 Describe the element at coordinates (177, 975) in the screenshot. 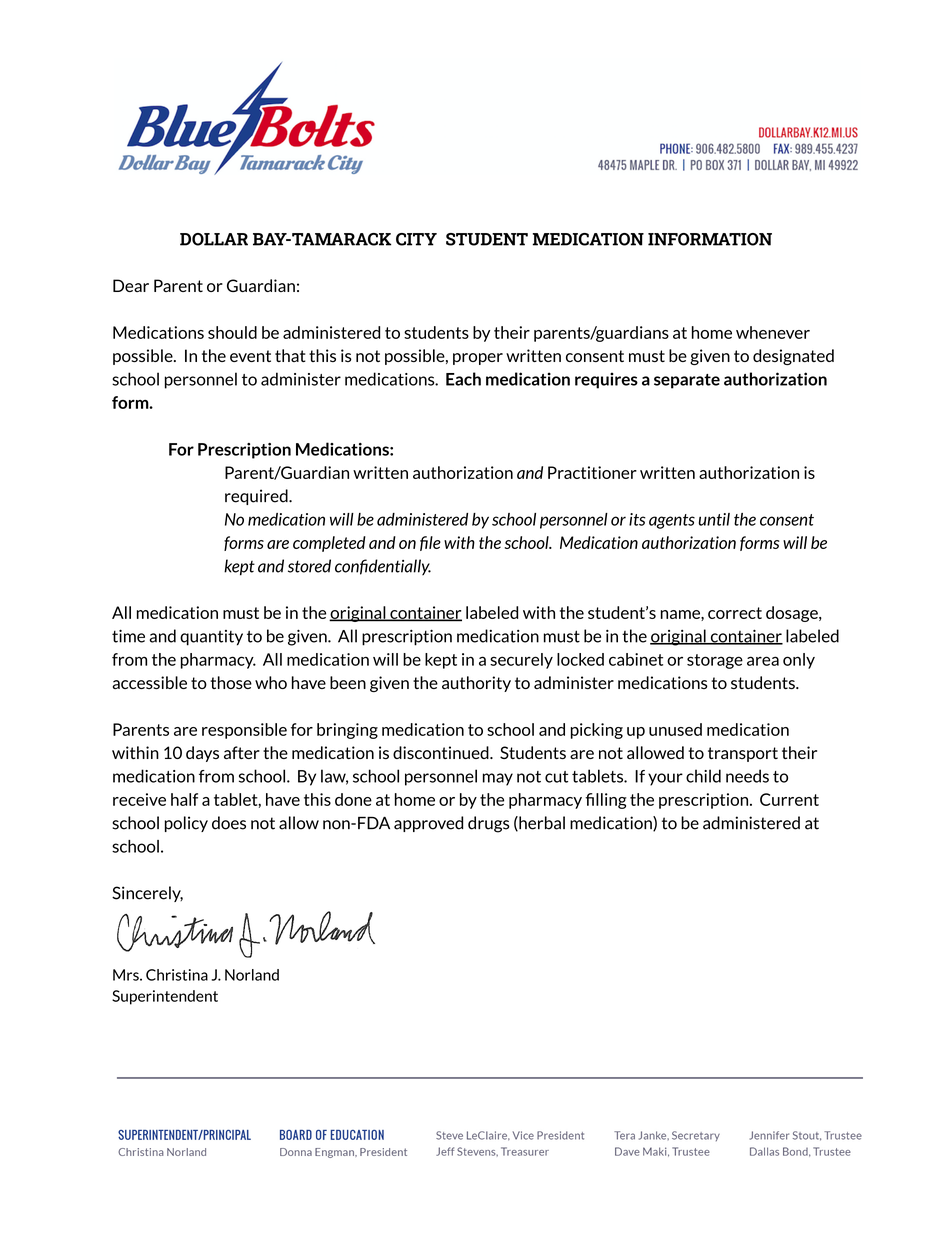

I see `Christina` at that location.
